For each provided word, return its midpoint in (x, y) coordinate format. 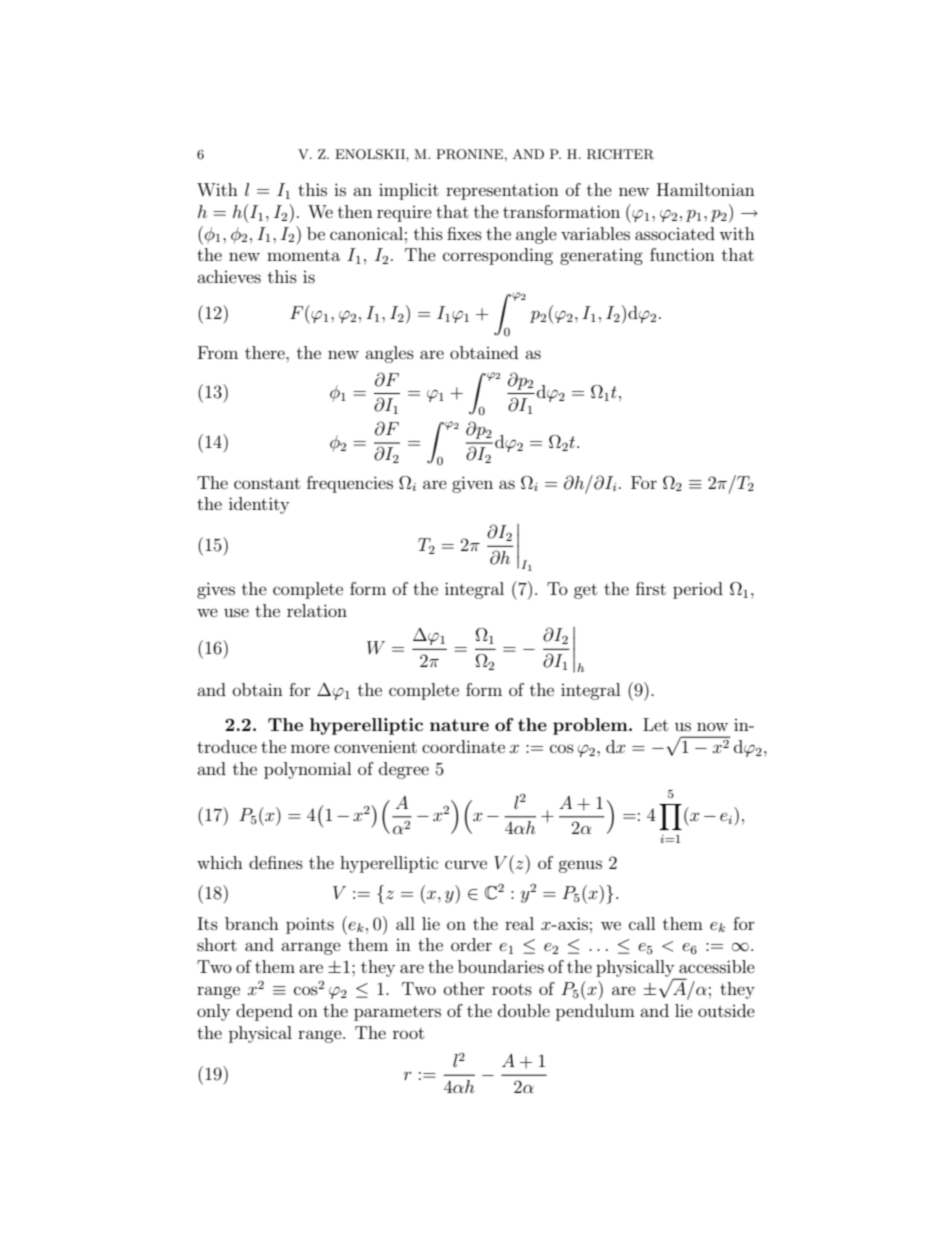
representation (502, 191)
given (472, 484)
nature (459, 725)
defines (276, 862)
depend (264, 1012)
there (266, 352)
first (651, 588)
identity (259, 505)
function (682, 254)
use (236, 612)
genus (580, 866)
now (712, 726)
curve (466, 864)
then (355, 211)
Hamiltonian (706, 189)
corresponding (498, 256)
